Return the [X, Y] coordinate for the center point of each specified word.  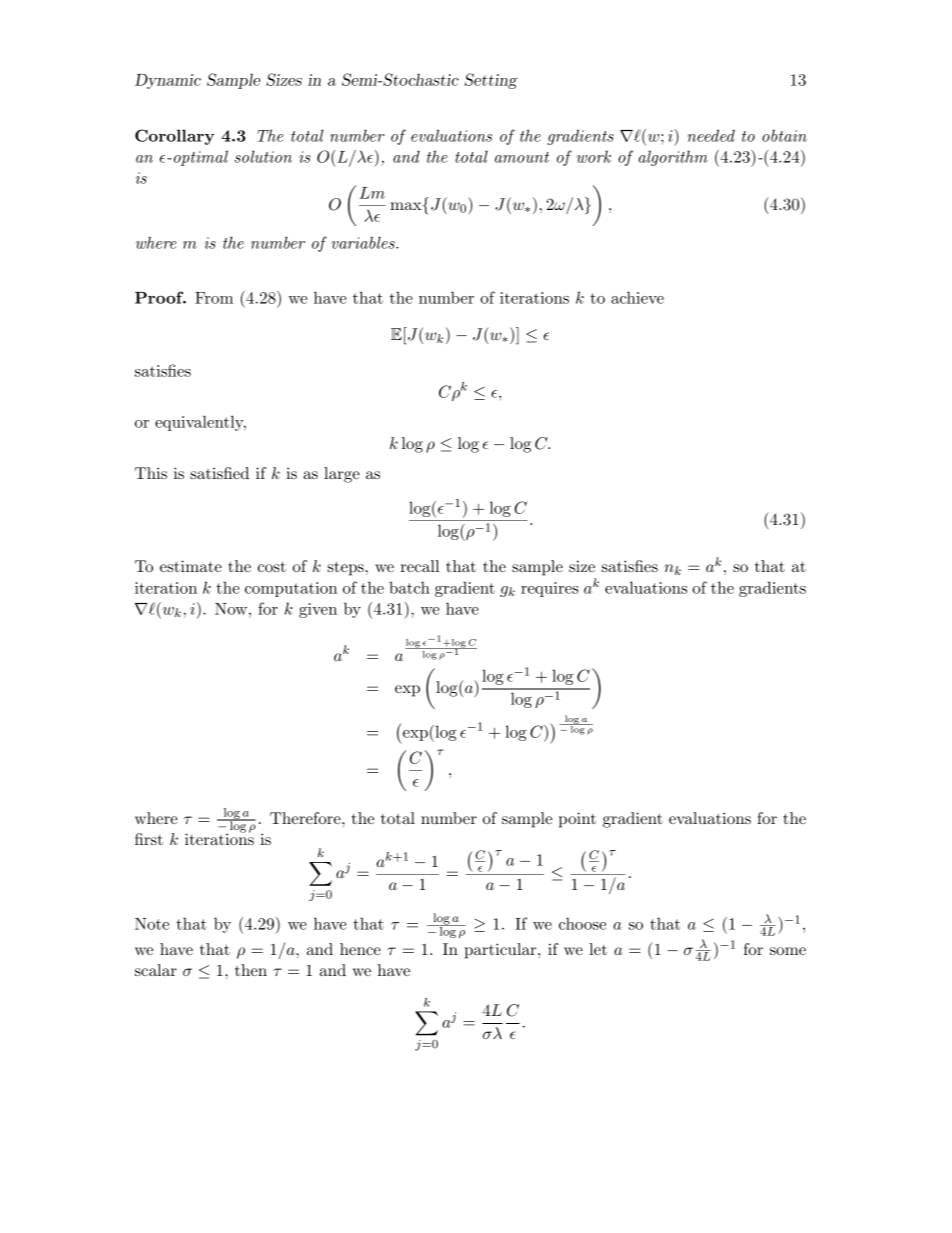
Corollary [174, 137]
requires [549, 589]
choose [582, 923]
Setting [491, 81]
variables [364, 242]
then [251, 970]
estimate [191, 566]
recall [419, 566]
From [214, 298]
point [577, 820]
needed [711, 135]
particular [502, 951]
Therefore [306, 818]
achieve [637, 297]
